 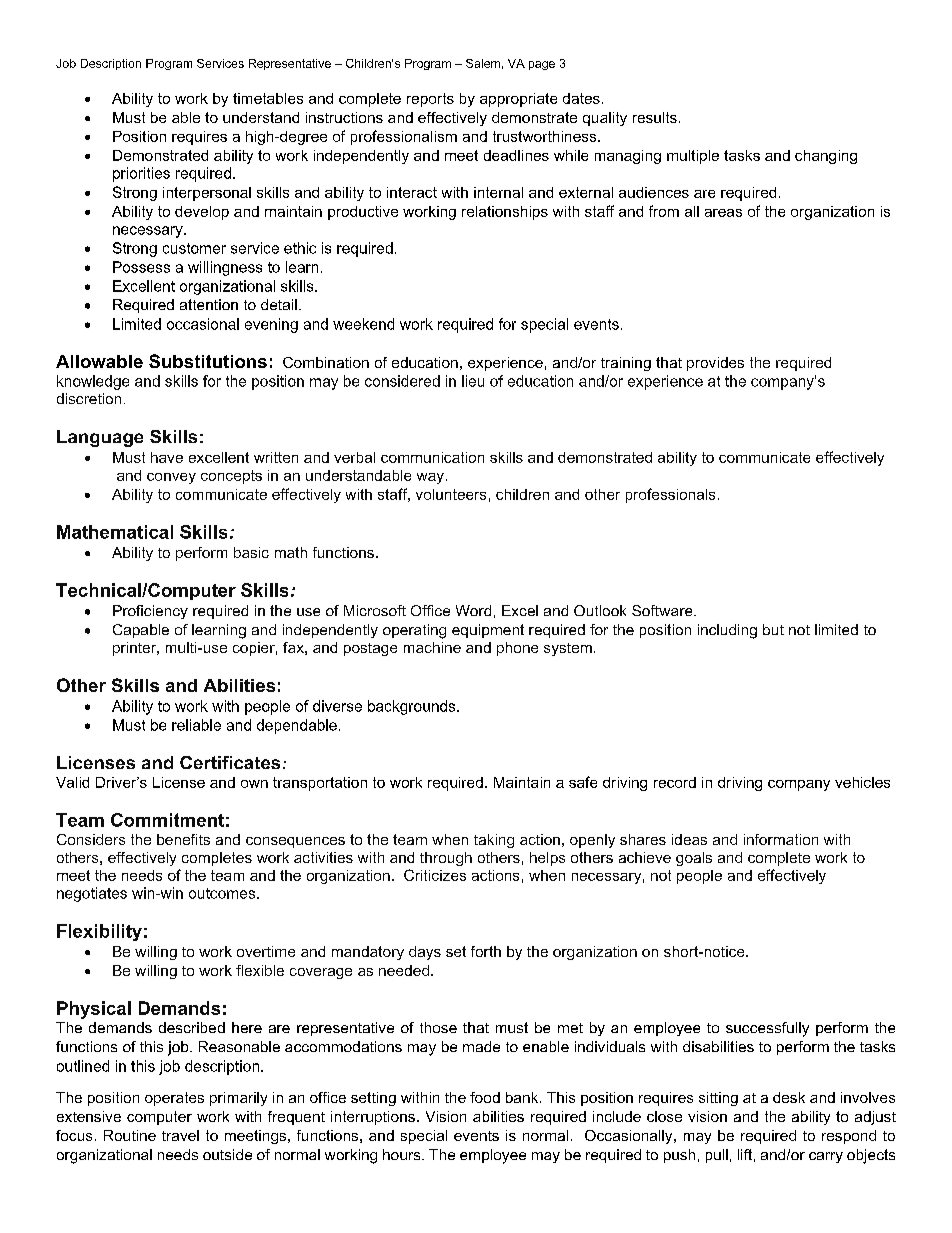 I want to click on changing, so click(x=826, y=157).
